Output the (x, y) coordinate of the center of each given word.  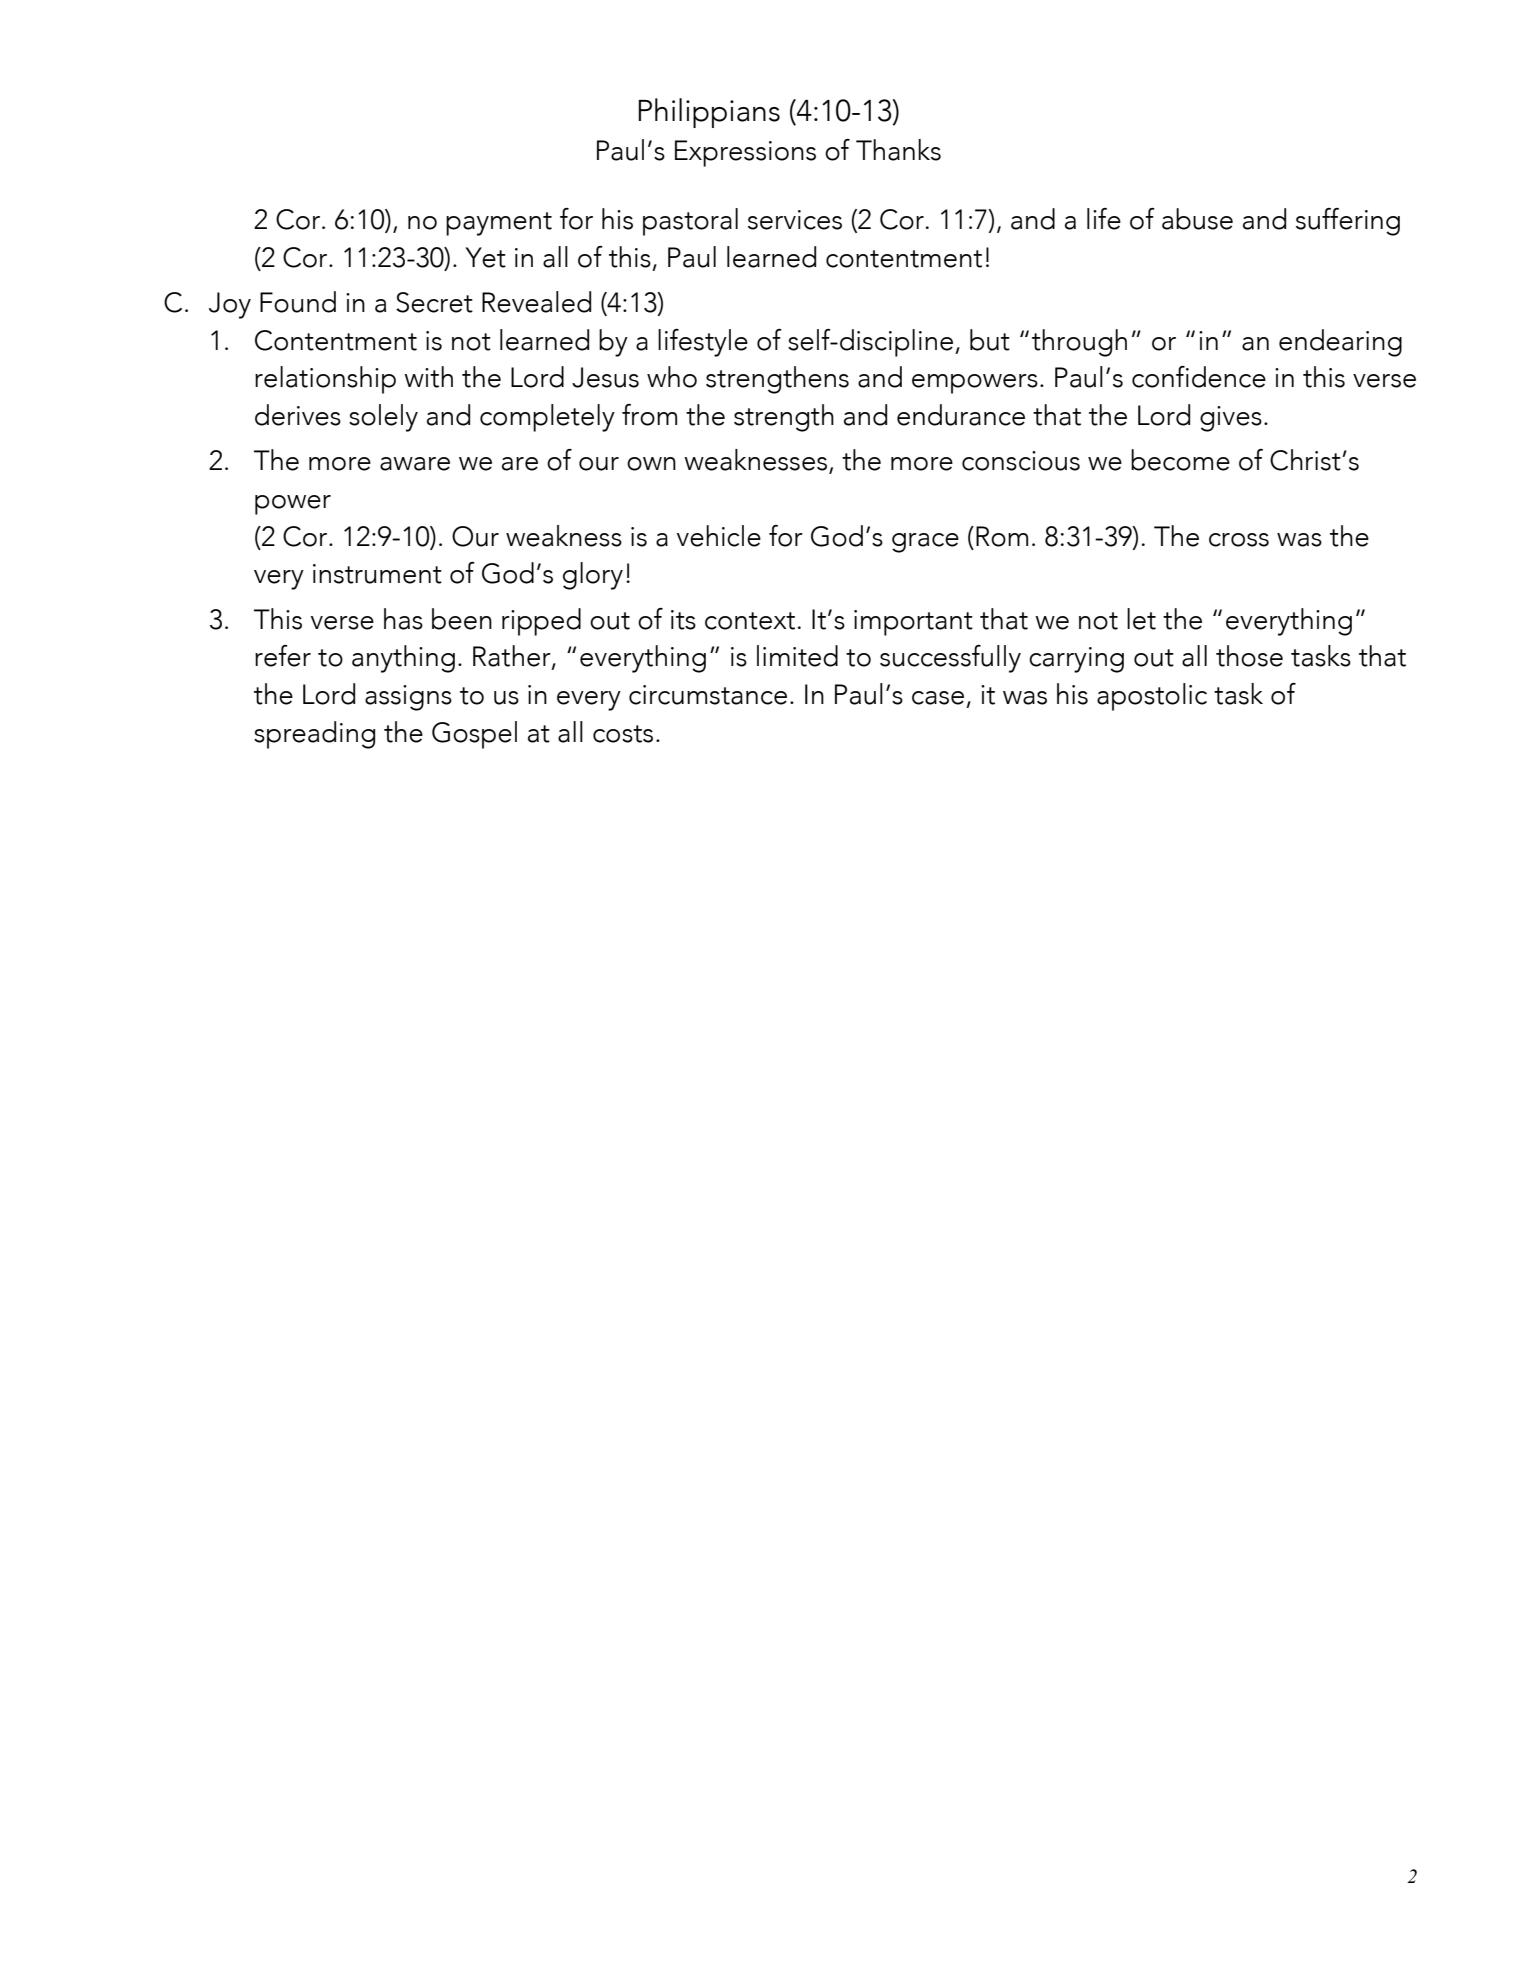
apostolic (1152, 697)
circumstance (708, 695)
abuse (1197, 219)
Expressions (745, 153)
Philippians (709, 113)
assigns (408, 698)
